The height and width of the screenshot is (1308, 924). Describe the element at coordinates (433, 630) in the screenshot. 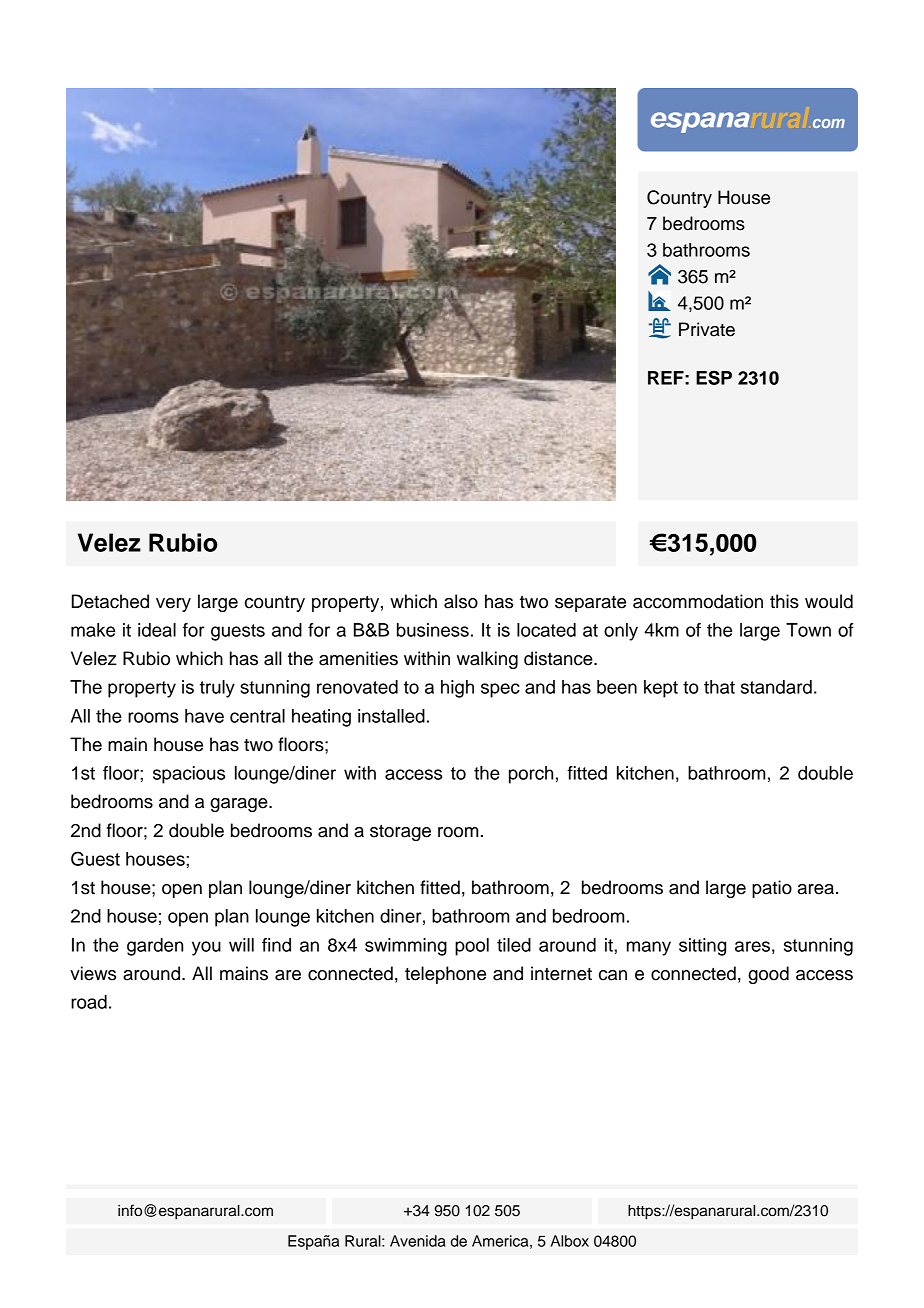

I see `business` at that location.
